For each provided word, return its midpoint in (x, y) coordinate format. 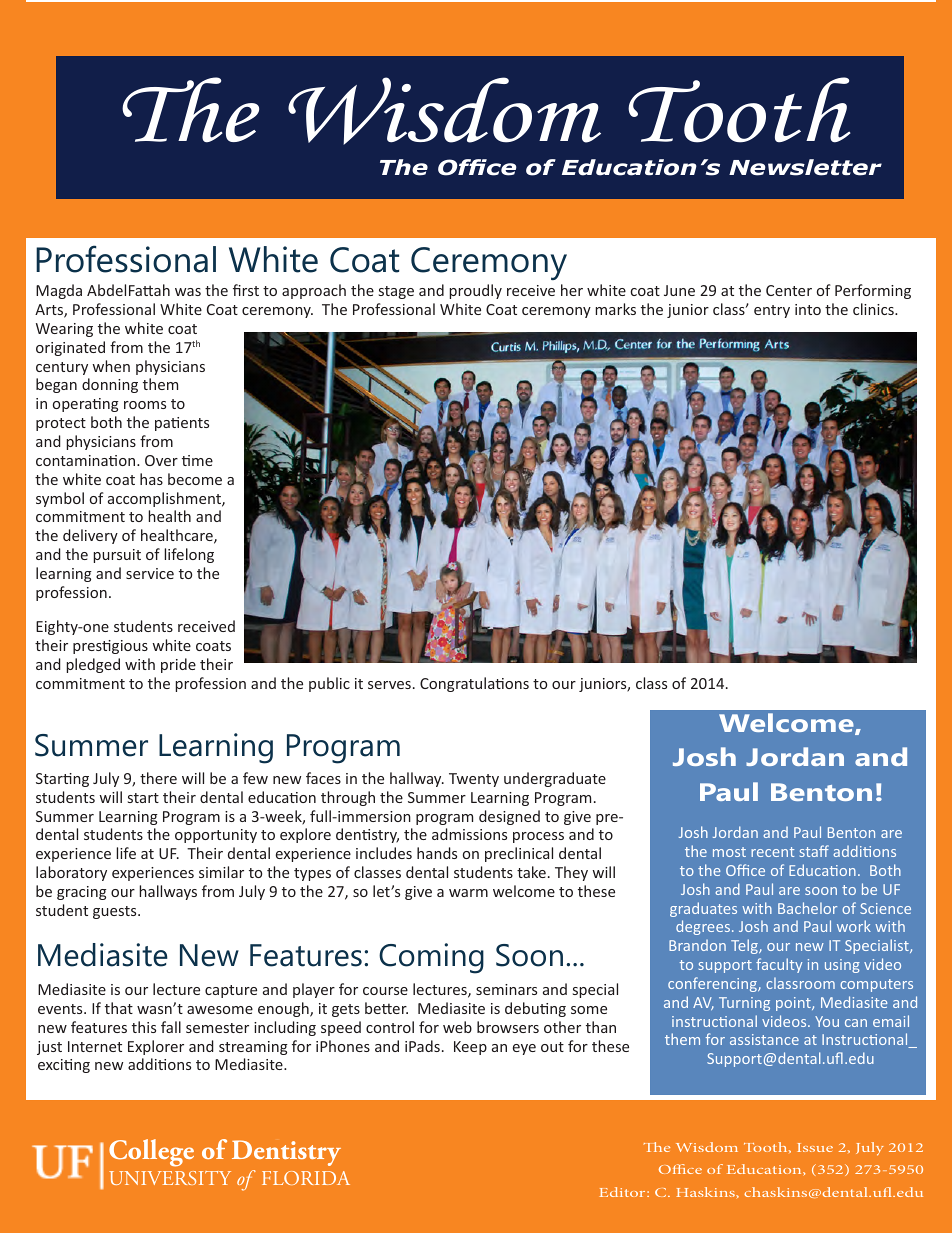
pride (178, 665)
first (246, 290)
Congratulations (474, 684)
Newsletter (805, 167)
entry (772, 311)
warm (468, 893)
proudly (475, 291)
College (151, 1153)
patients (182, 424)
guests (116, 912)
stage (396, 292)
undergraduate (555, 779)
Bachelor (807, 908)
